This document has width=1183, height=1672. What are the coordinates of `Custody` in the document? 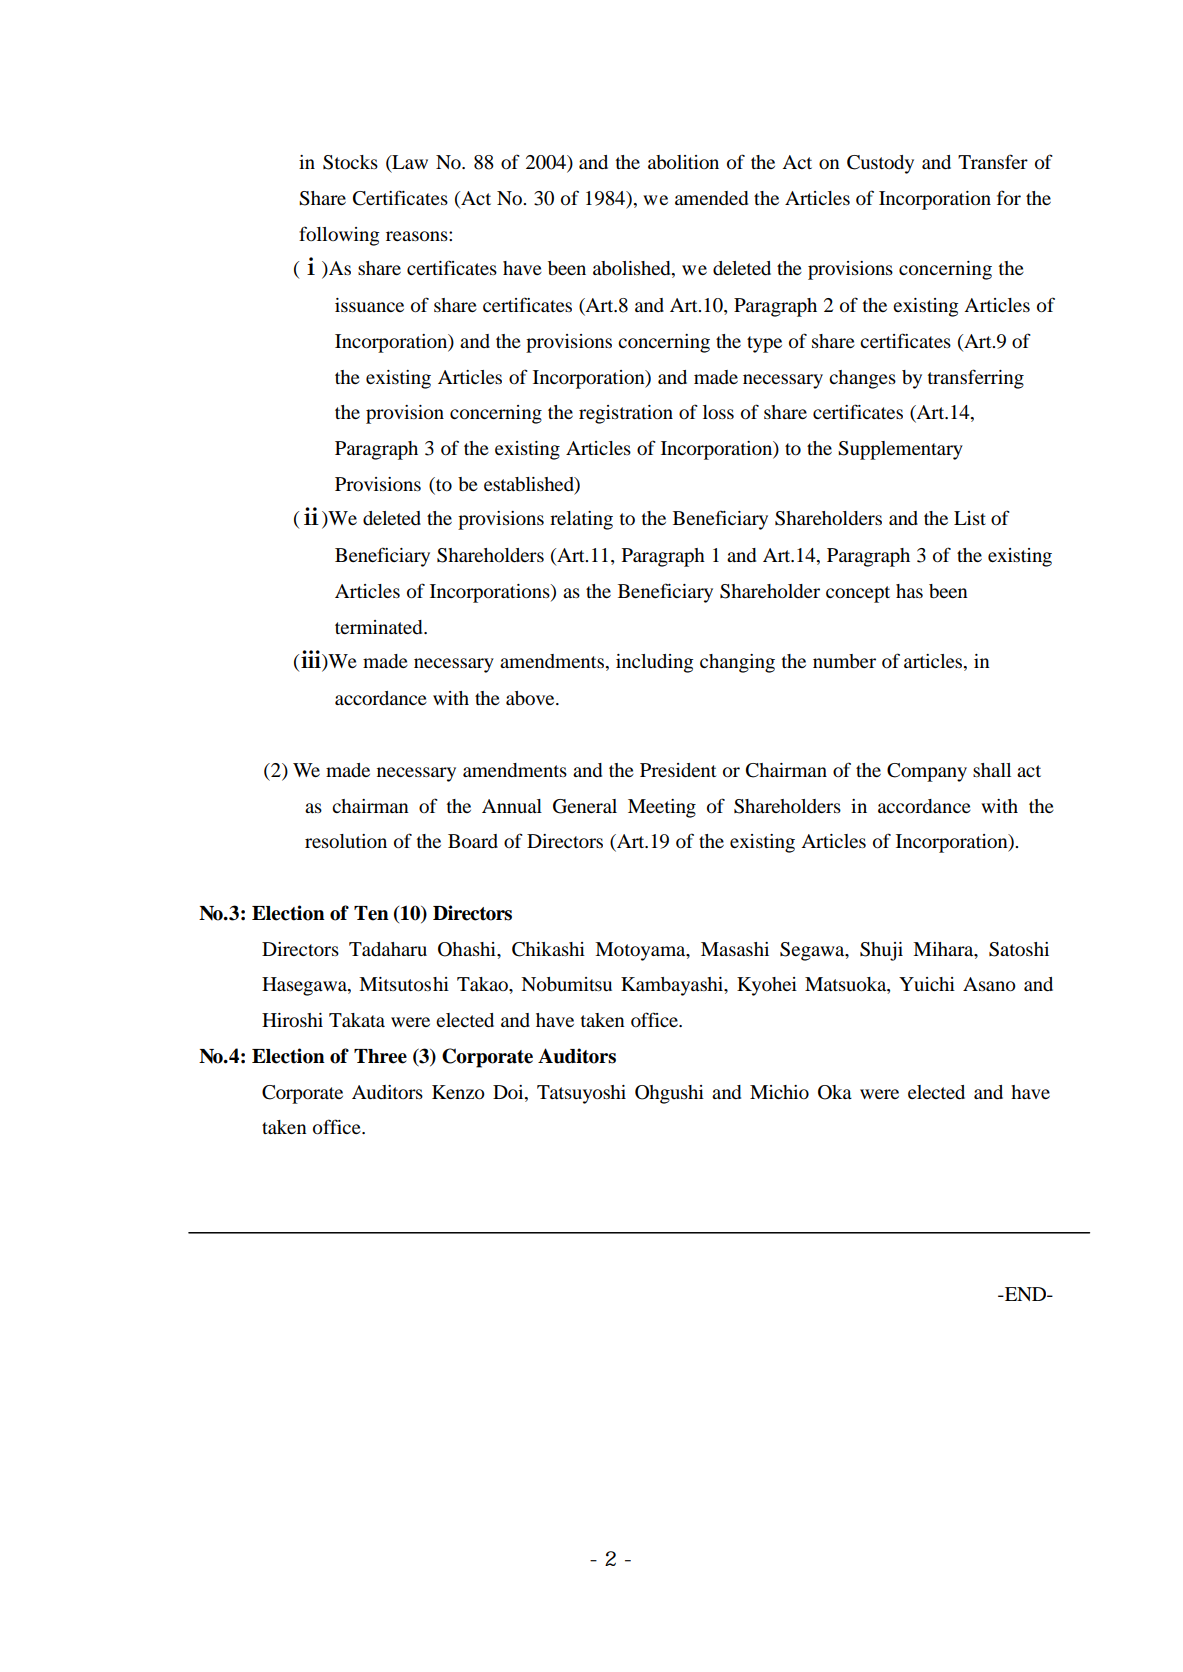 It's located at (880, 164).
